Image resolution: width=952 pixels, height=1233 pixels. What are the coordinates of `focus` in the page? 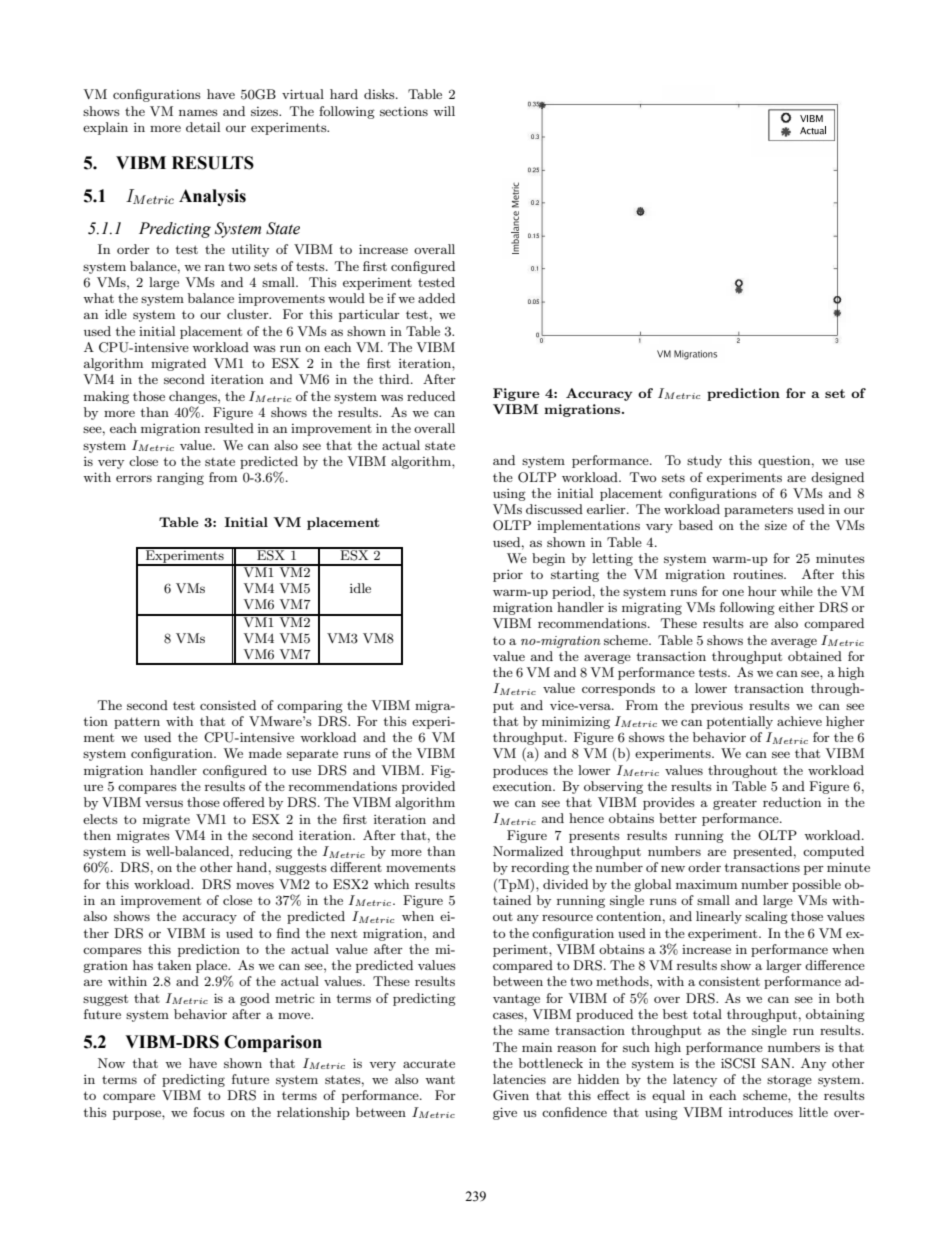 It's located at (209, 1112).
